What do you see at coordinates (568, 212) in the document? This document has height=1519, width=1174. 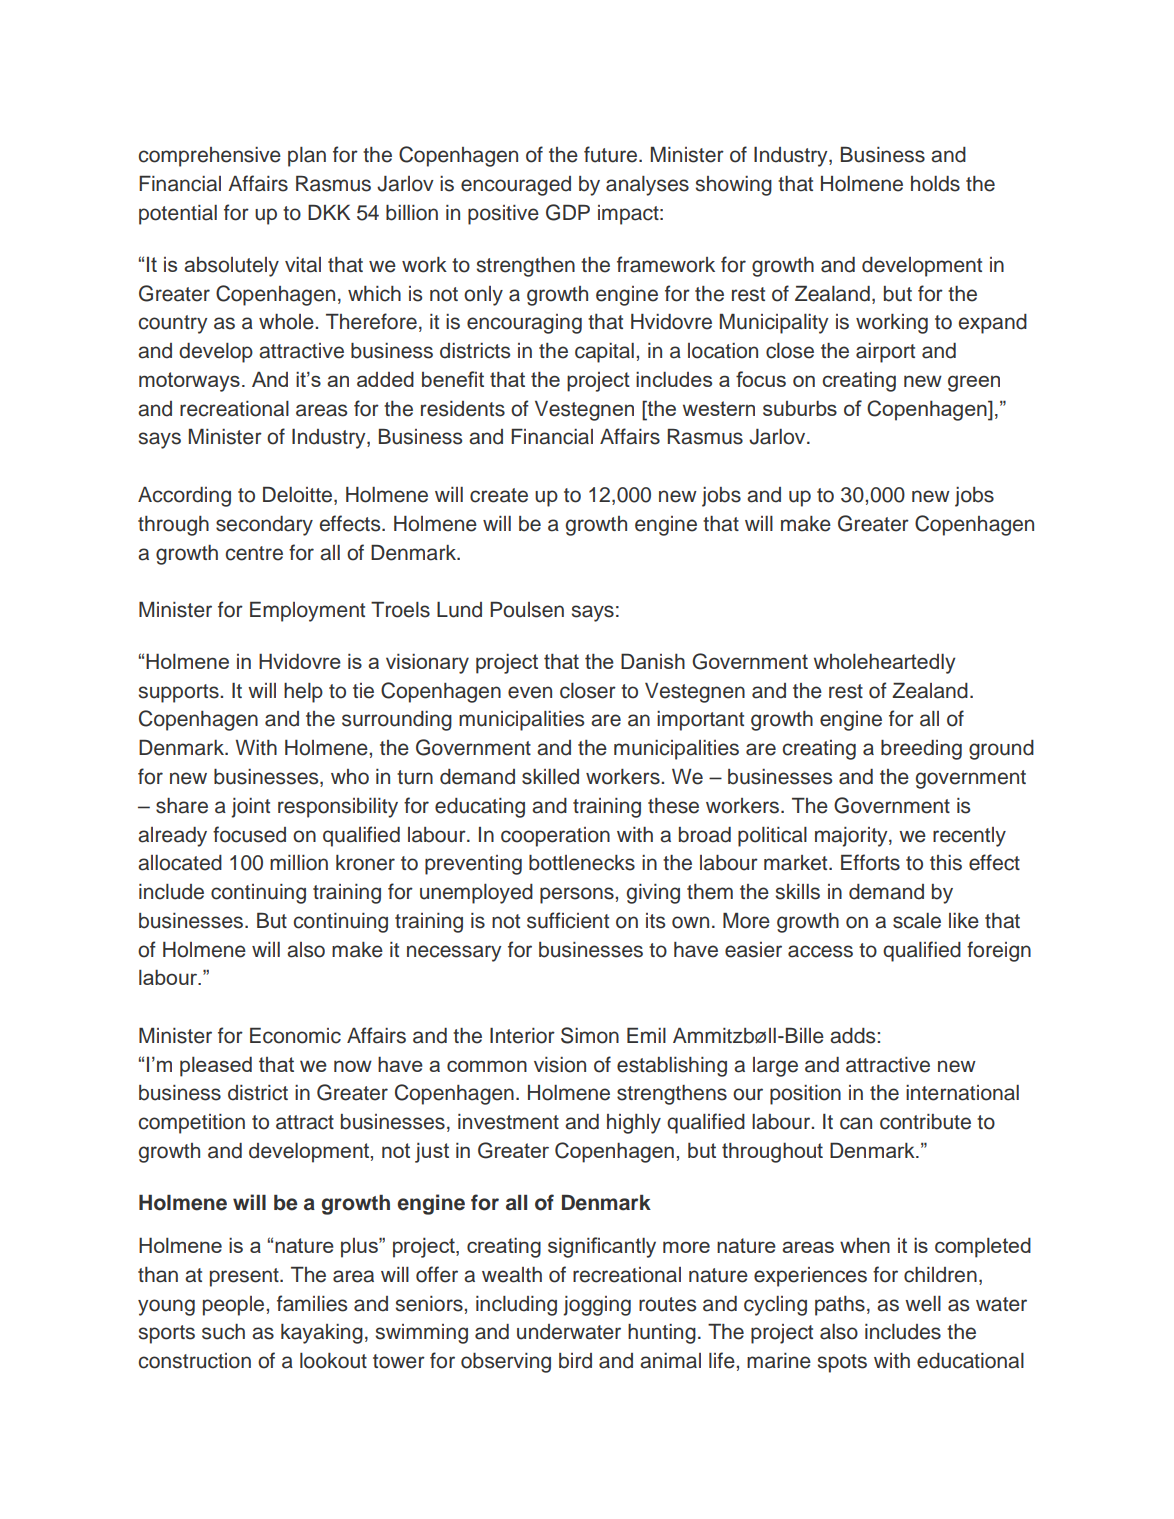 I see `GDP` at bounding box center [568, 212].
